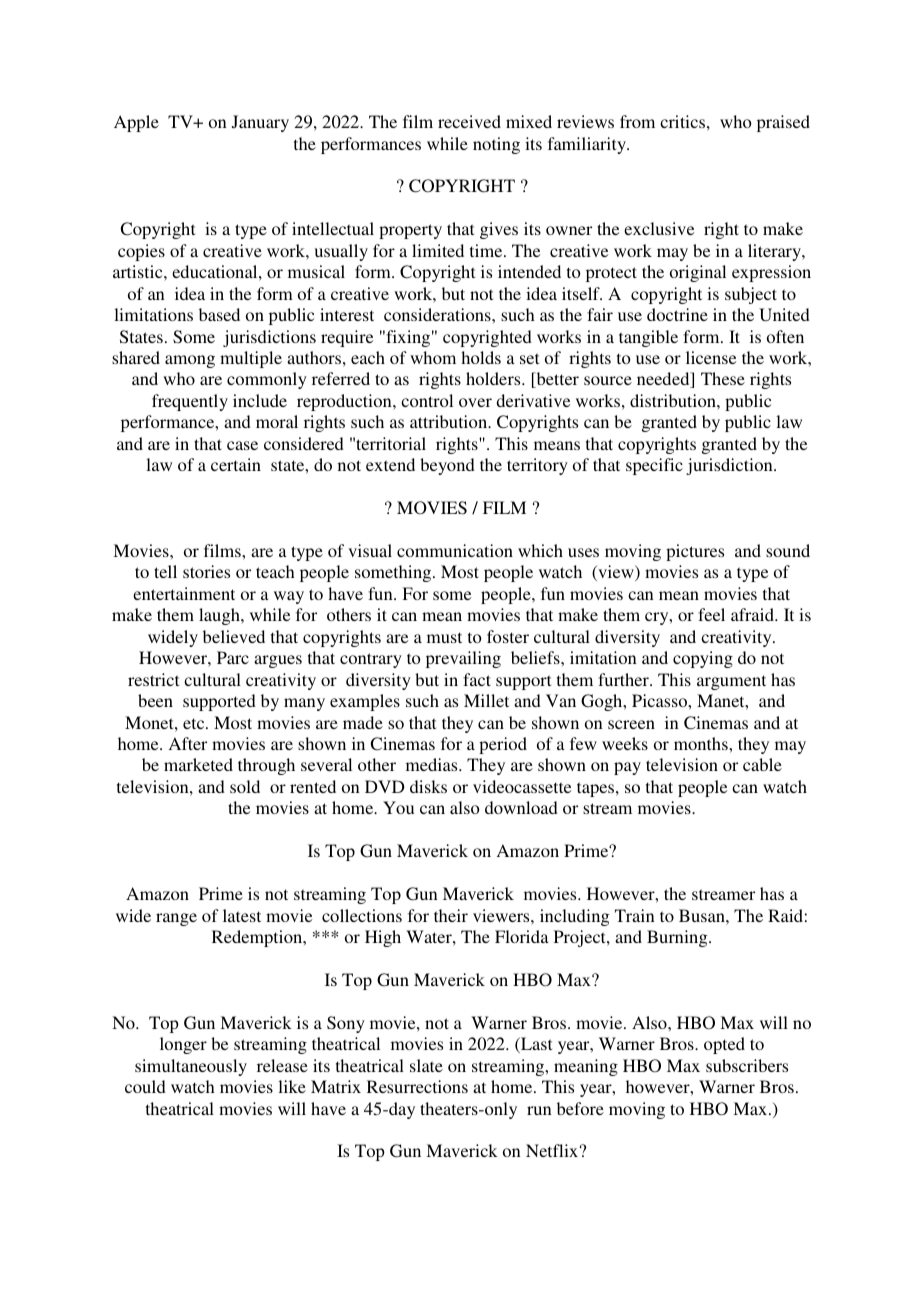 The image size is (924, 1308). I want to click on from, so click(637, 121).
